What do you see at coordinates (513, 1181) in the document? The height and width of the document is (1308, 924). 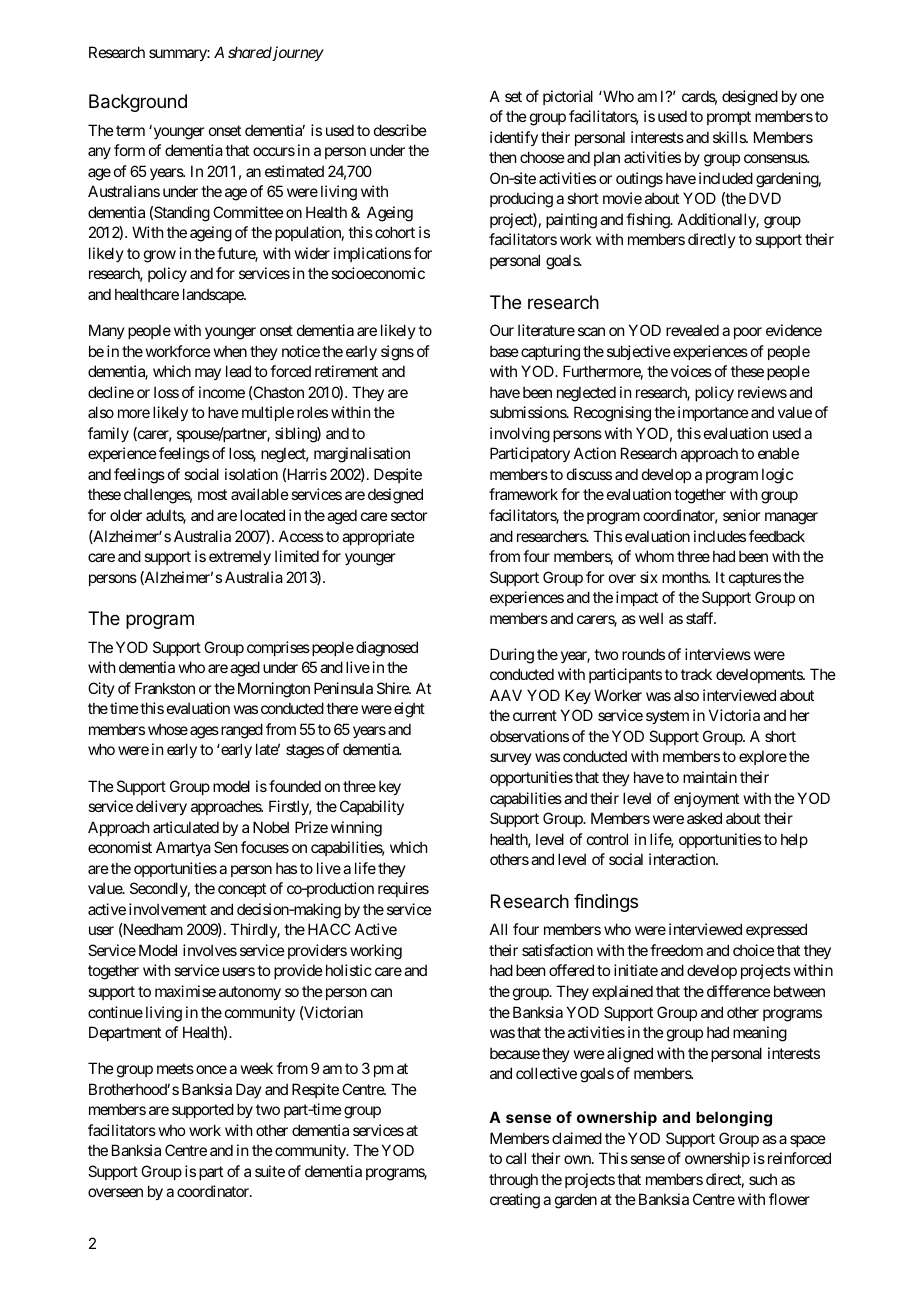 I see `through` at bounding box center [513, 1181].
